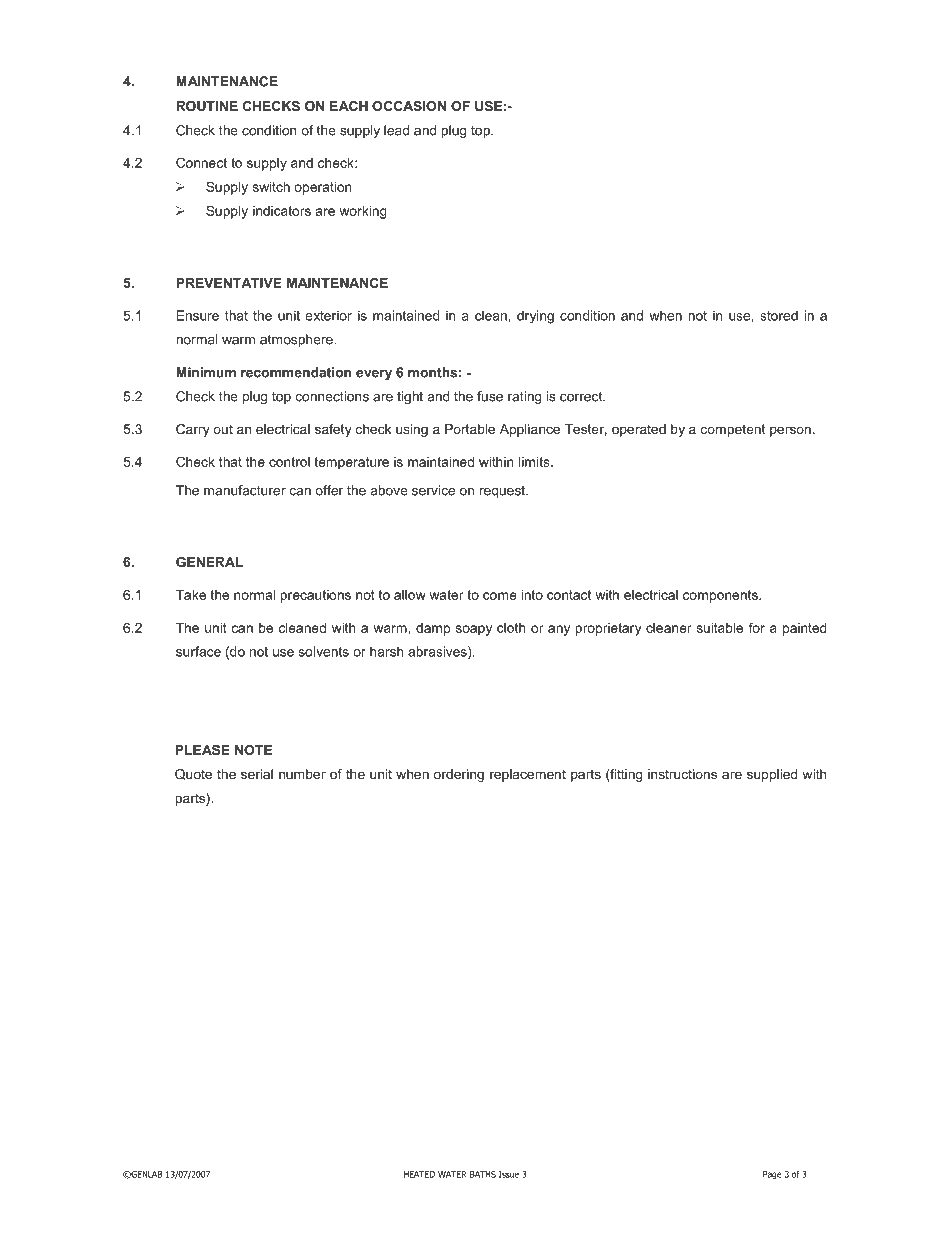  I want to click on replacement, so click(528, 775).
